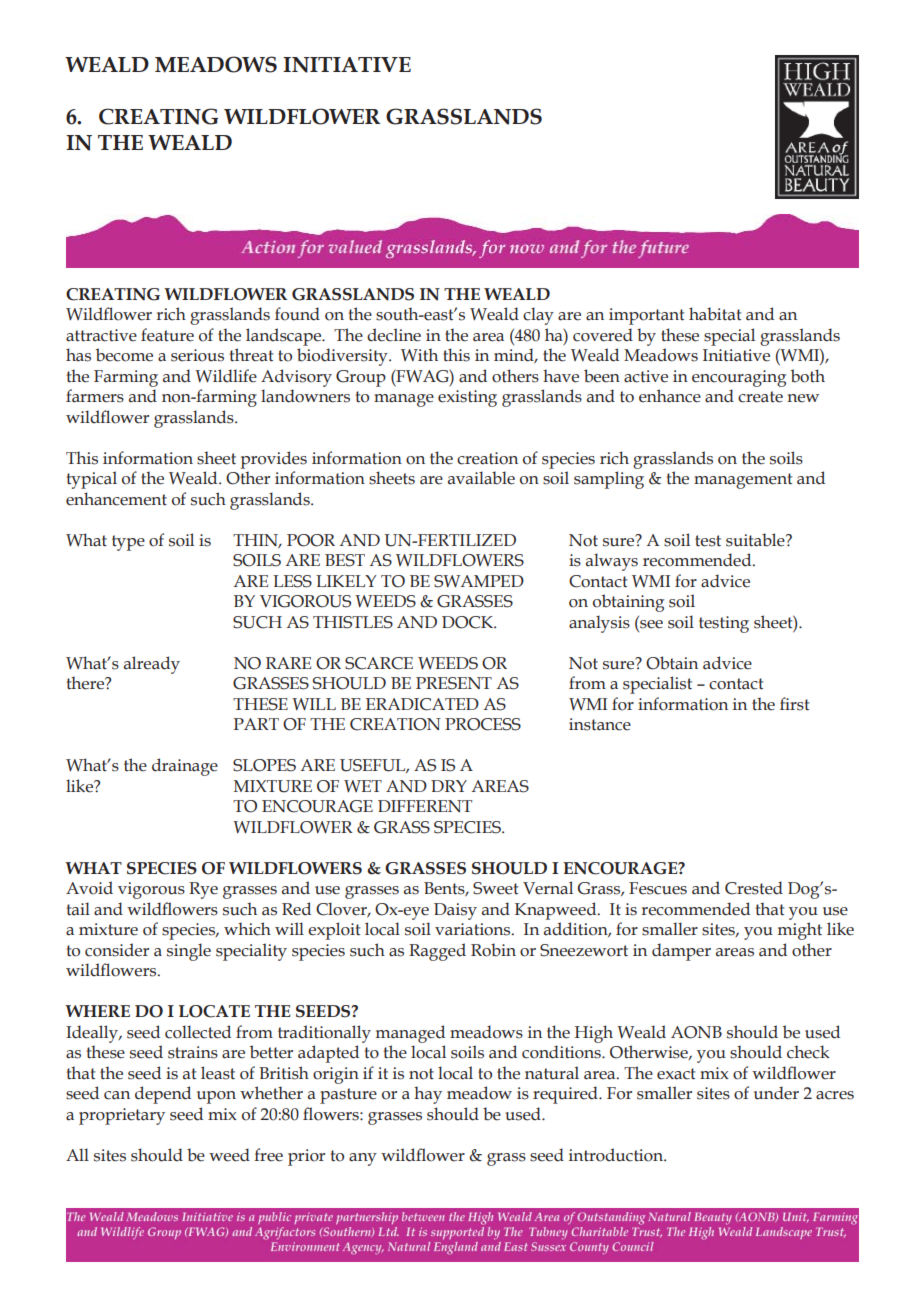 Image resolution: width=924 pixels, height=1308 pixels. What do you see at coordinates (483, 724) in the document?
I see `PROCESS` at bounding box center [483, 724].
